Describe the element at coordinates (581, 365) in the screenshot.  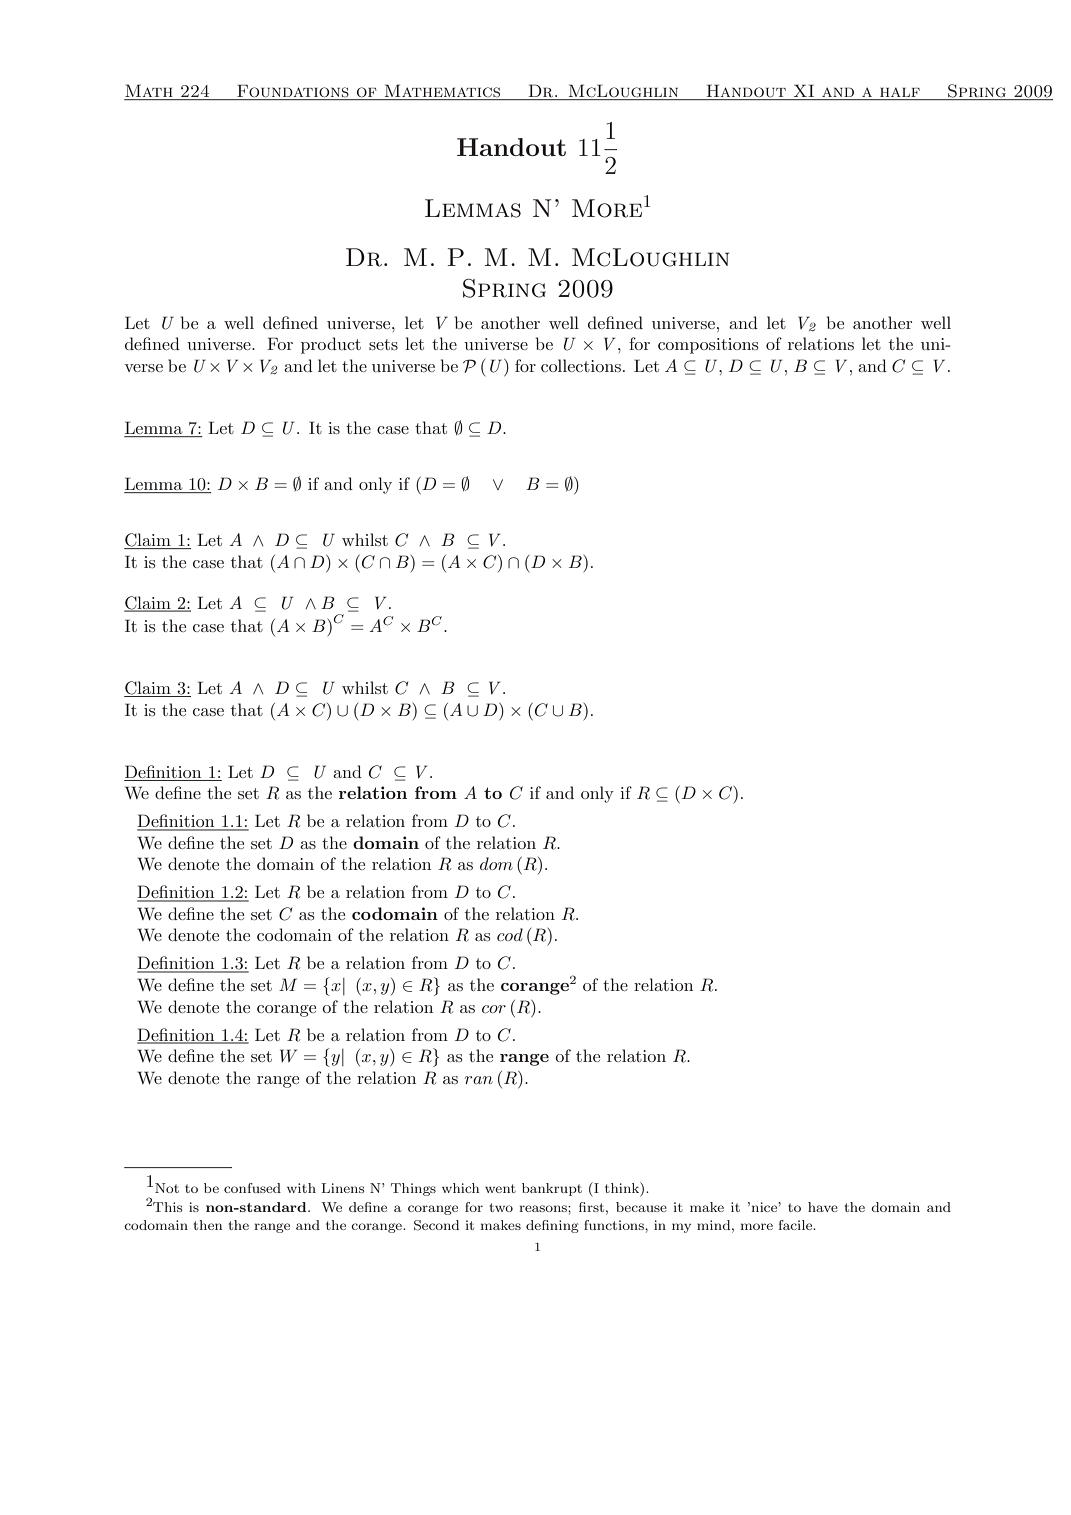
I see `collections` at that location.
